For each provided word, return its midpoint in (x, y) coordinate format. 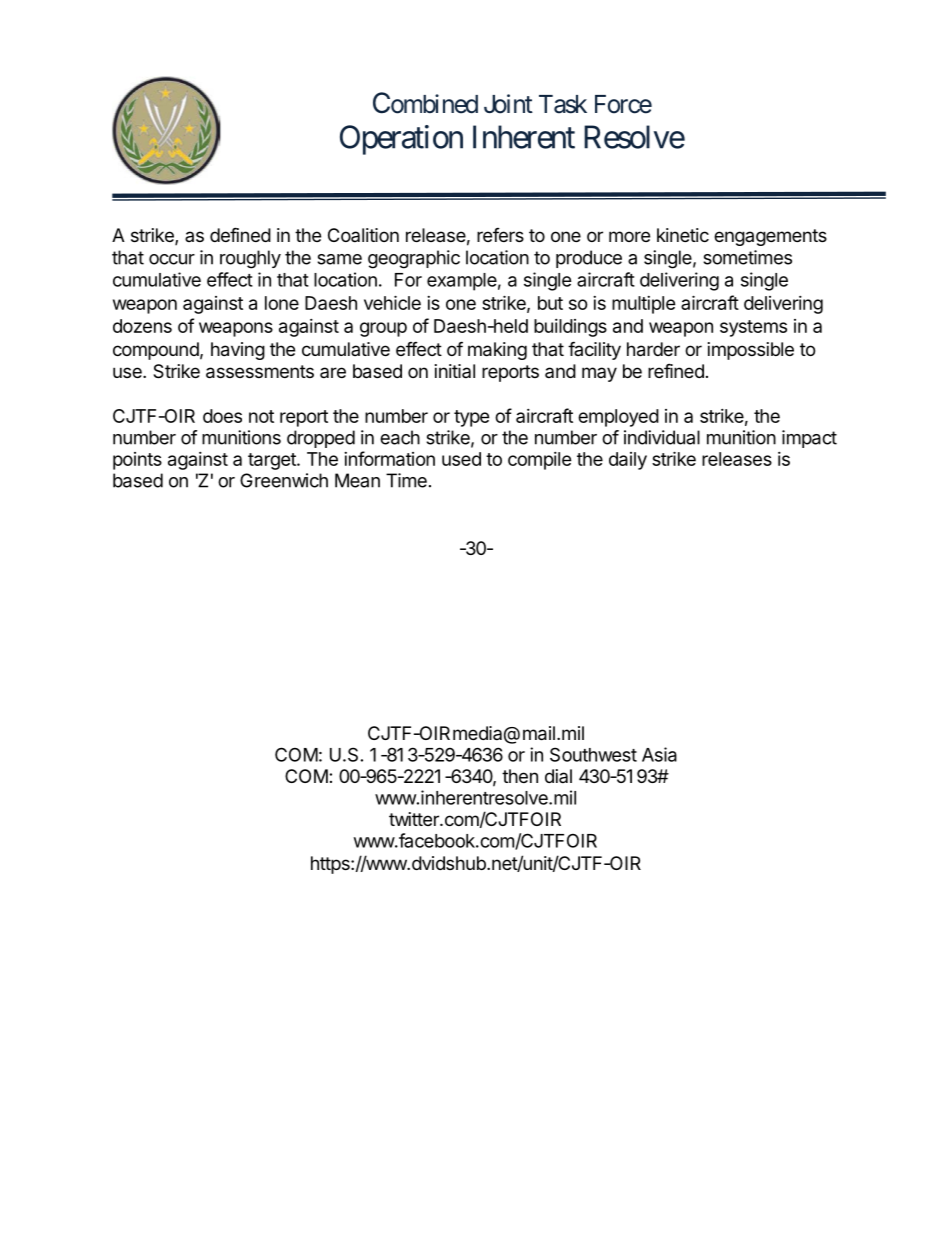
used (461, 459)
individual (662, 437)
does (222, 416)
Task (563, 104)
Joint (508, 104)
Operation (401, 140)
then (520, 776)
